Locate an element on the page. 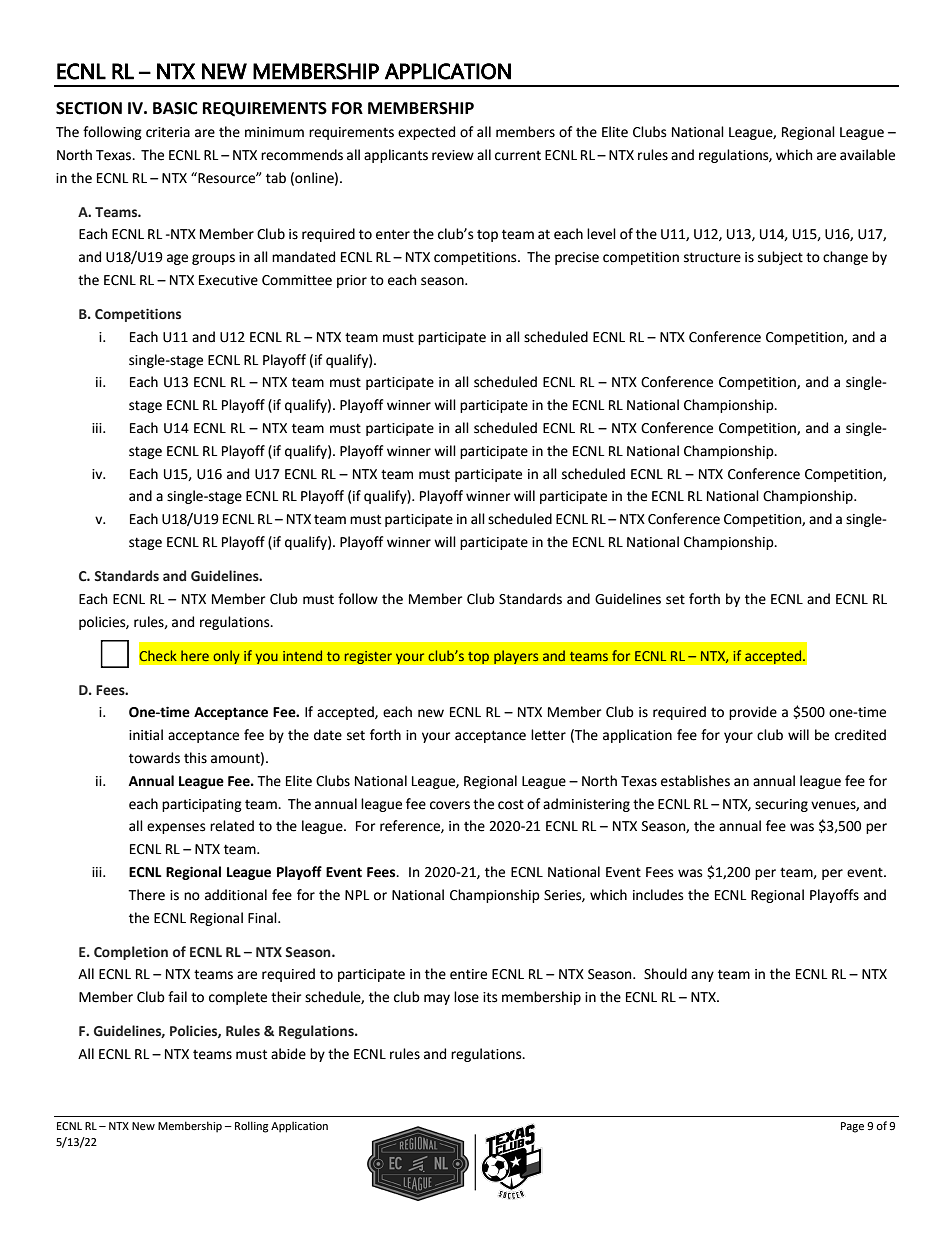 The width and height of the page is (952, 1233). this is located at coordinates (195, 758).
